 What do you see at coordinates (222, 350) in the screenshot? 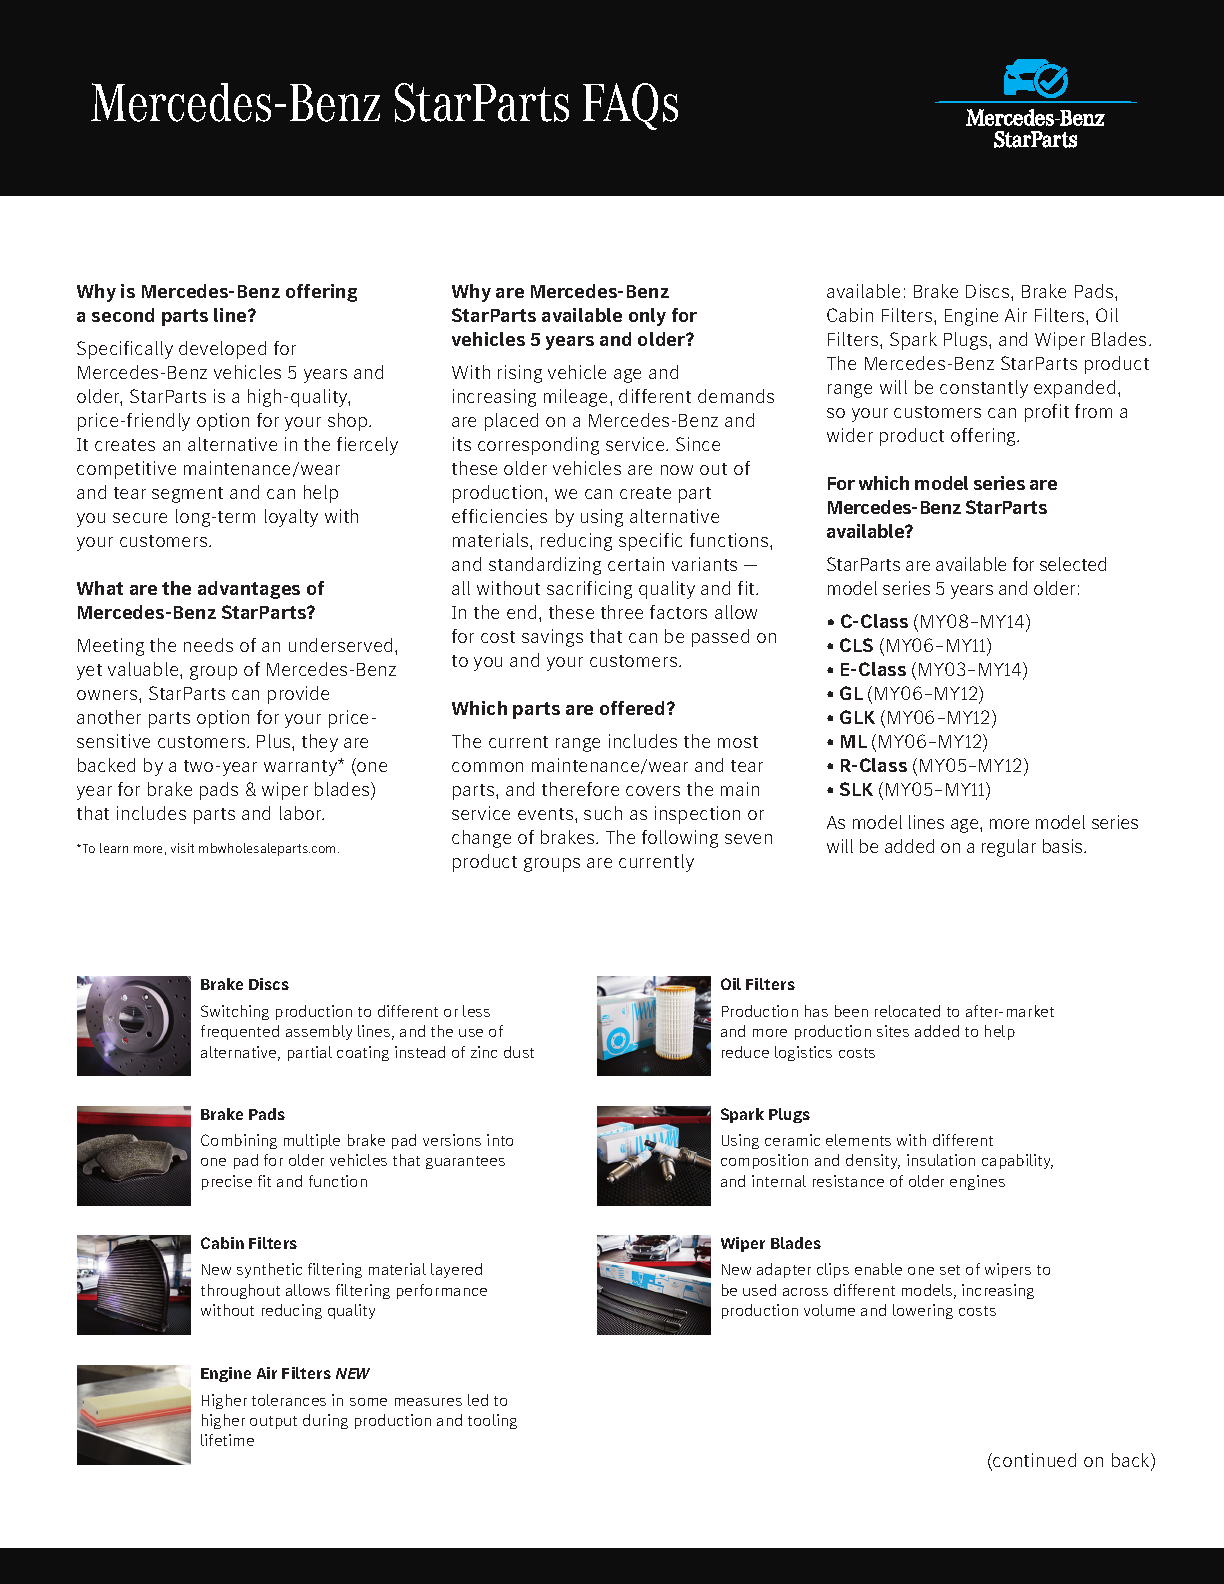
I see `developed` at bounding box center [222, 350].
